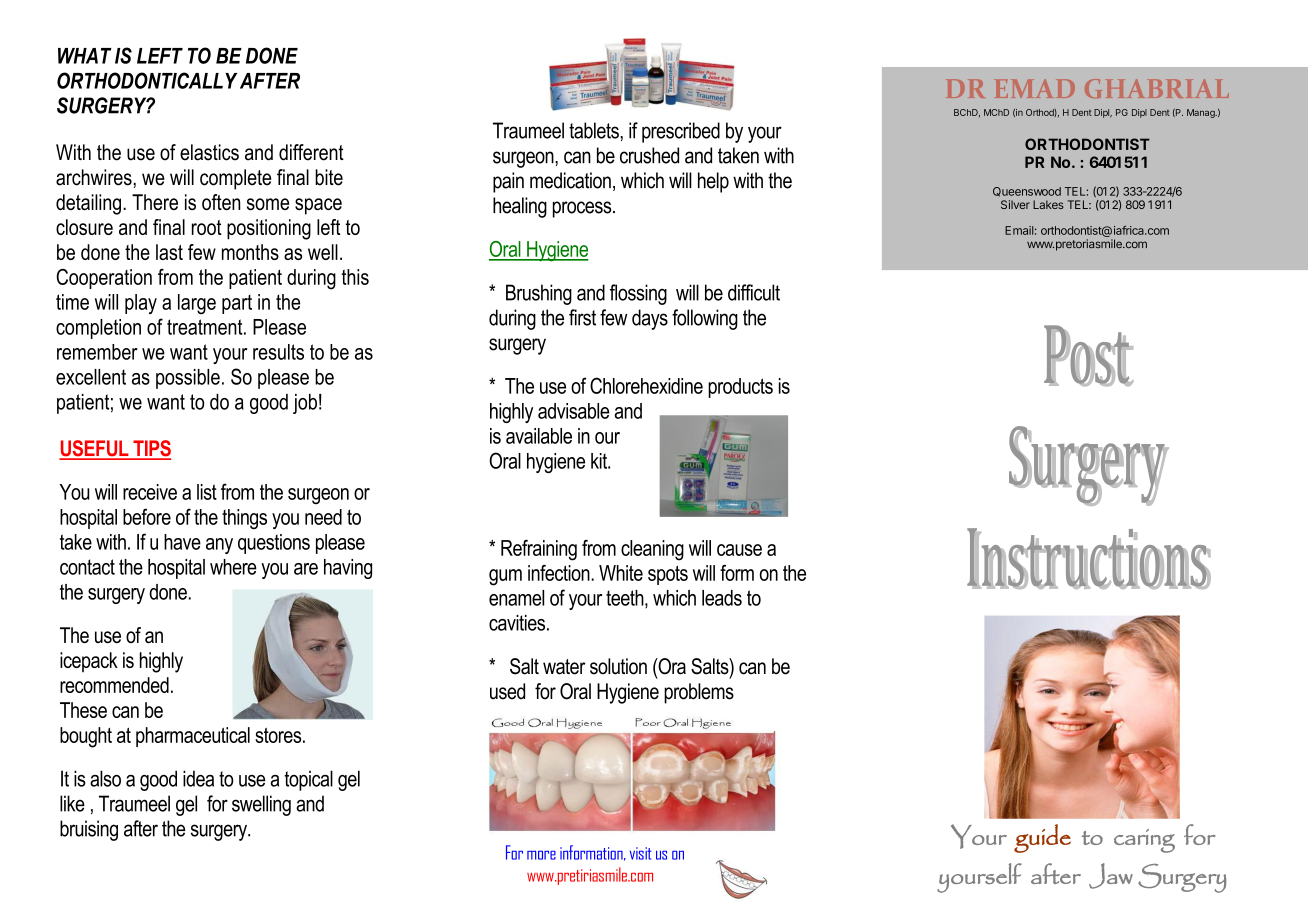  Describe the element at coordinates (89, 830) in the screenshot. I see `bruising` at that location.
